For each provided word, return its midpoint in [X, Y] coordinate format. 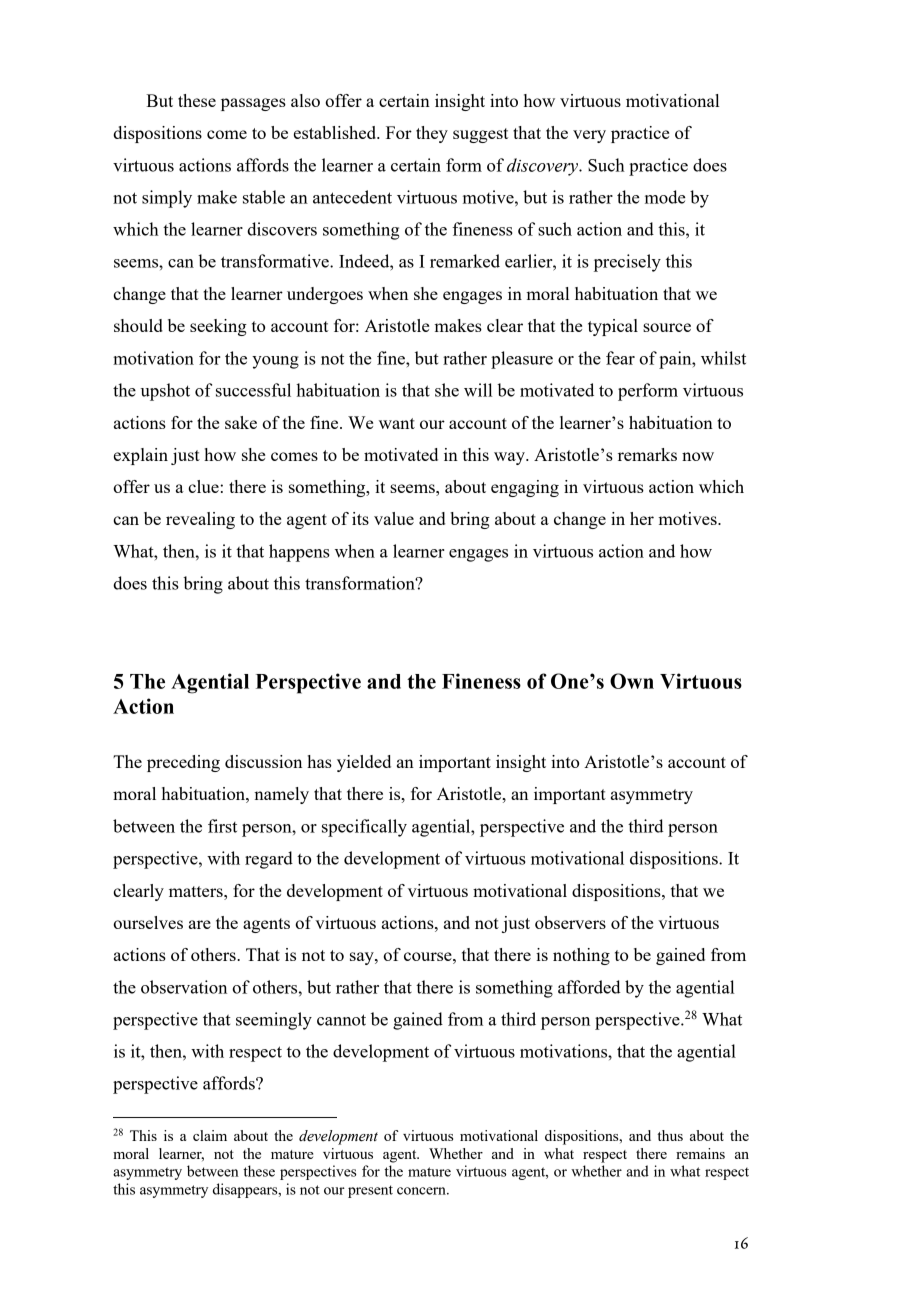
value [394, 518]
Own [632, 681]
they [432, 134]
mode [665, 197]
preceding [183, 763]
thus [670, 1135]
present [370, 1191]
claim [210, 1135]
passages [253, 104]
